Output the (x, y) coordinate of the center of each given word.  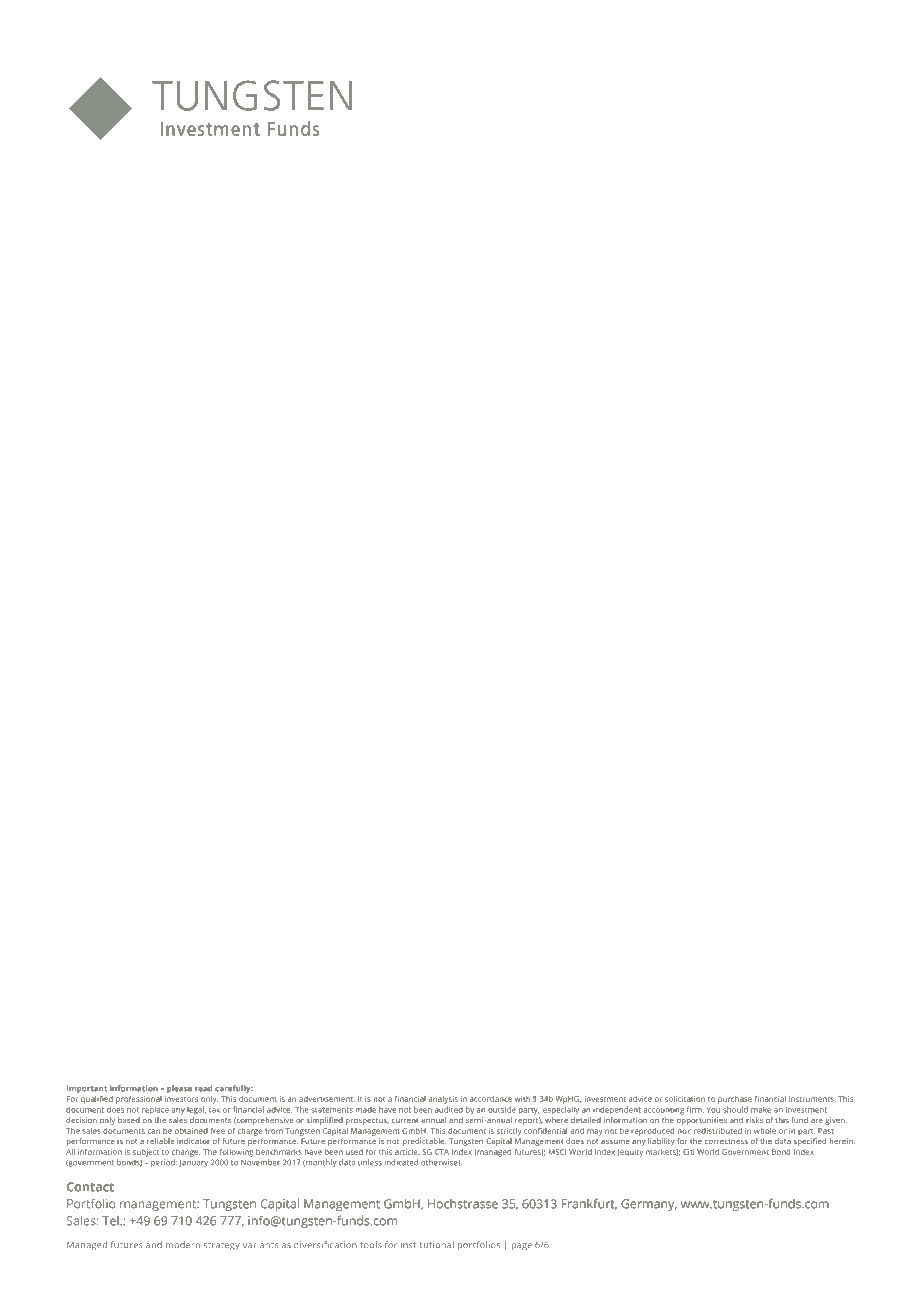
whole (765, 1131)
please (179, 1089)
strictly (509, 1132)
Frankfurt (589, 1204)
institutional (427, 1244)
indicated (401, 1162)
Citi (688, 1152)
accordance (491, 1099)
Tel (111, 1221)
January (193, 1163)
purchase (735, 1100)
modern (183, 1244)
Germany (649, 1205)
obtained (191, 1131)
